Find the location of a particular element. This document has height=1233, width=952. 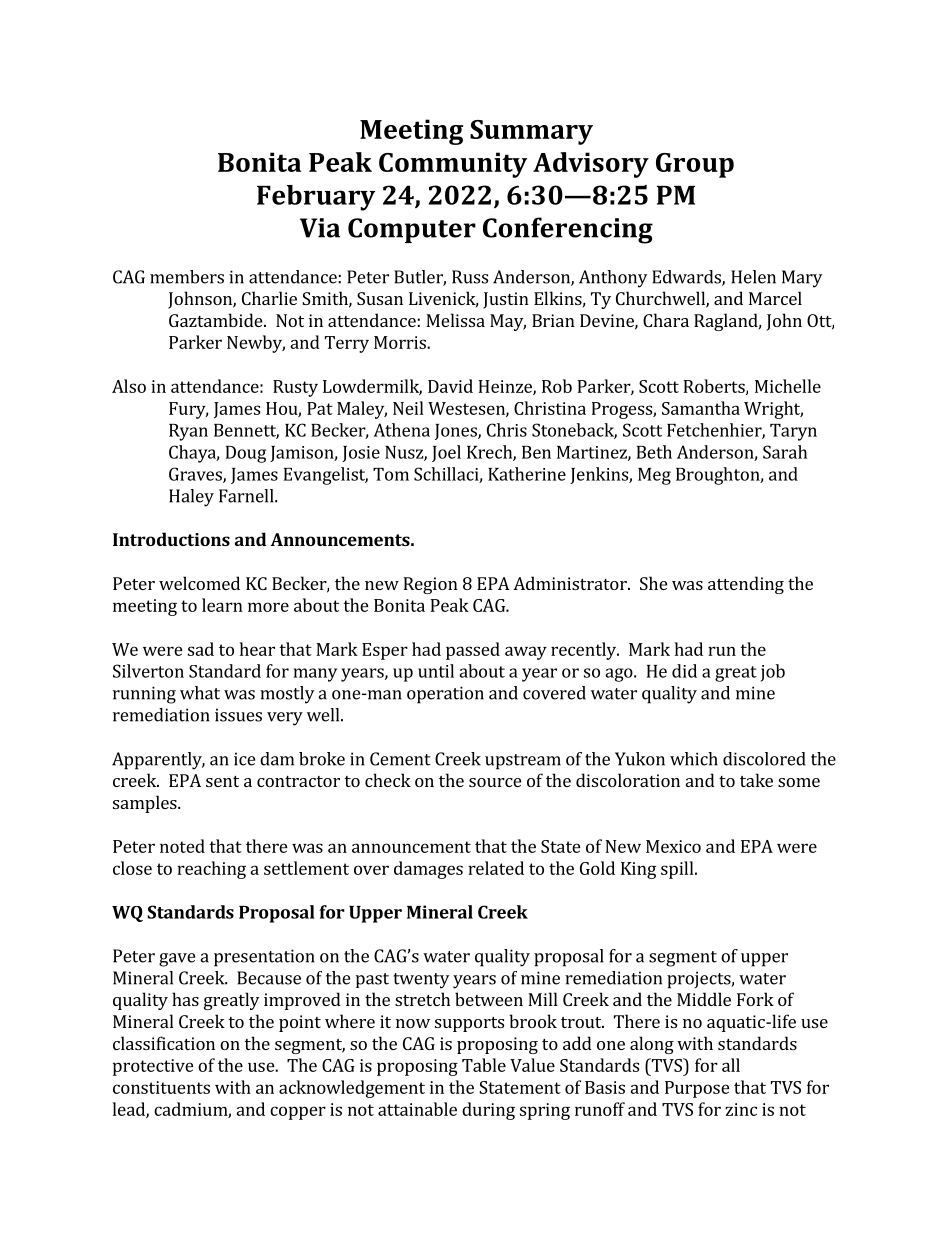

Table is located at coordinates (484, 1065).
